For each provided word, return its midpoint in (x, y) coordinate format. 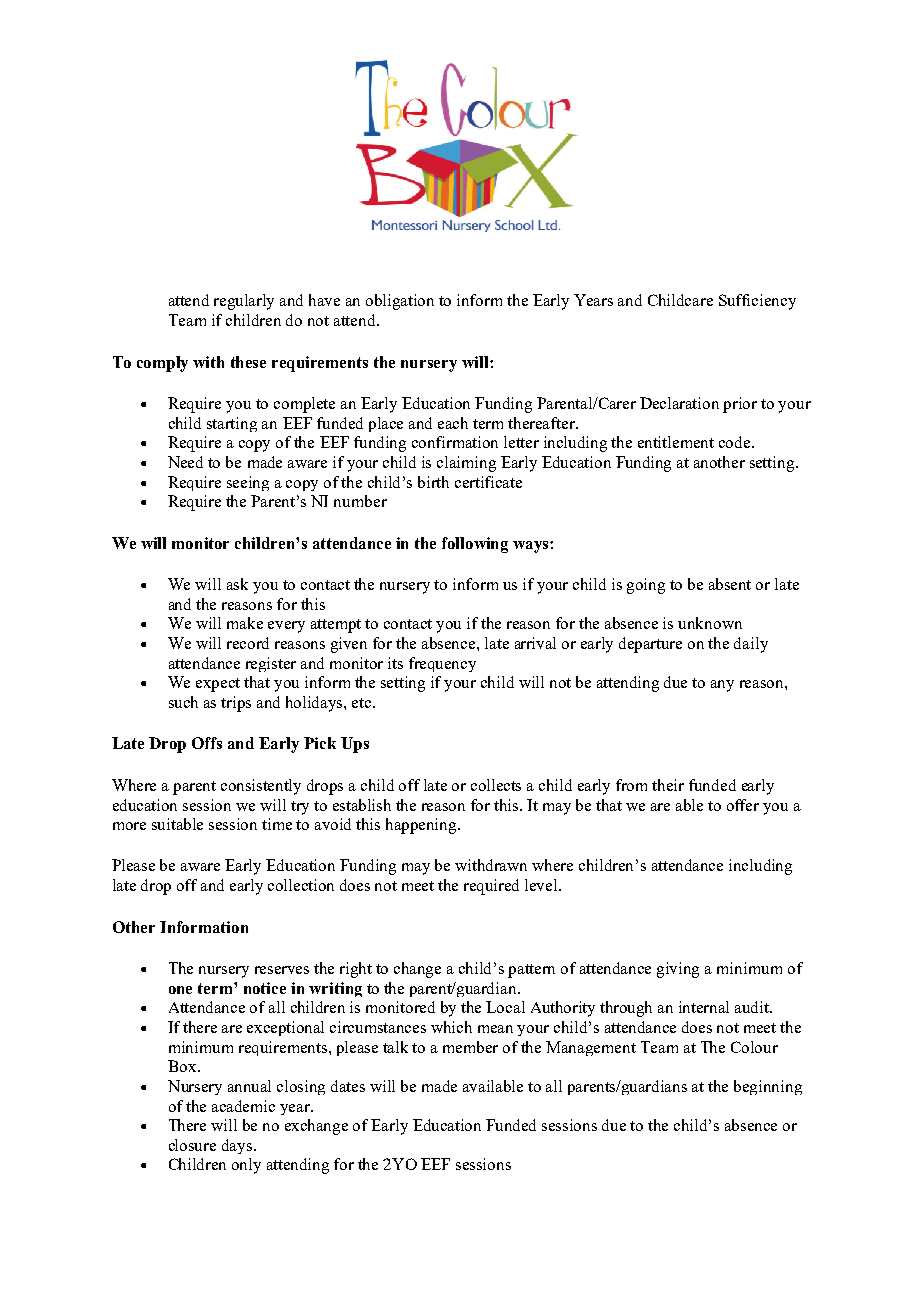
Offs (207, 743)
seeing (248, 483)
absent (730, 584)
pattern (531, 971)
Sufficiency (757, 302)
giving (678, 970)
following (475, 545)
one (180, 990)
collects (496, 785)
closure (192, 1145)
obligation (400, 302)
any (722, 686)
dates (348, 1086)
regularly (244, 302)
